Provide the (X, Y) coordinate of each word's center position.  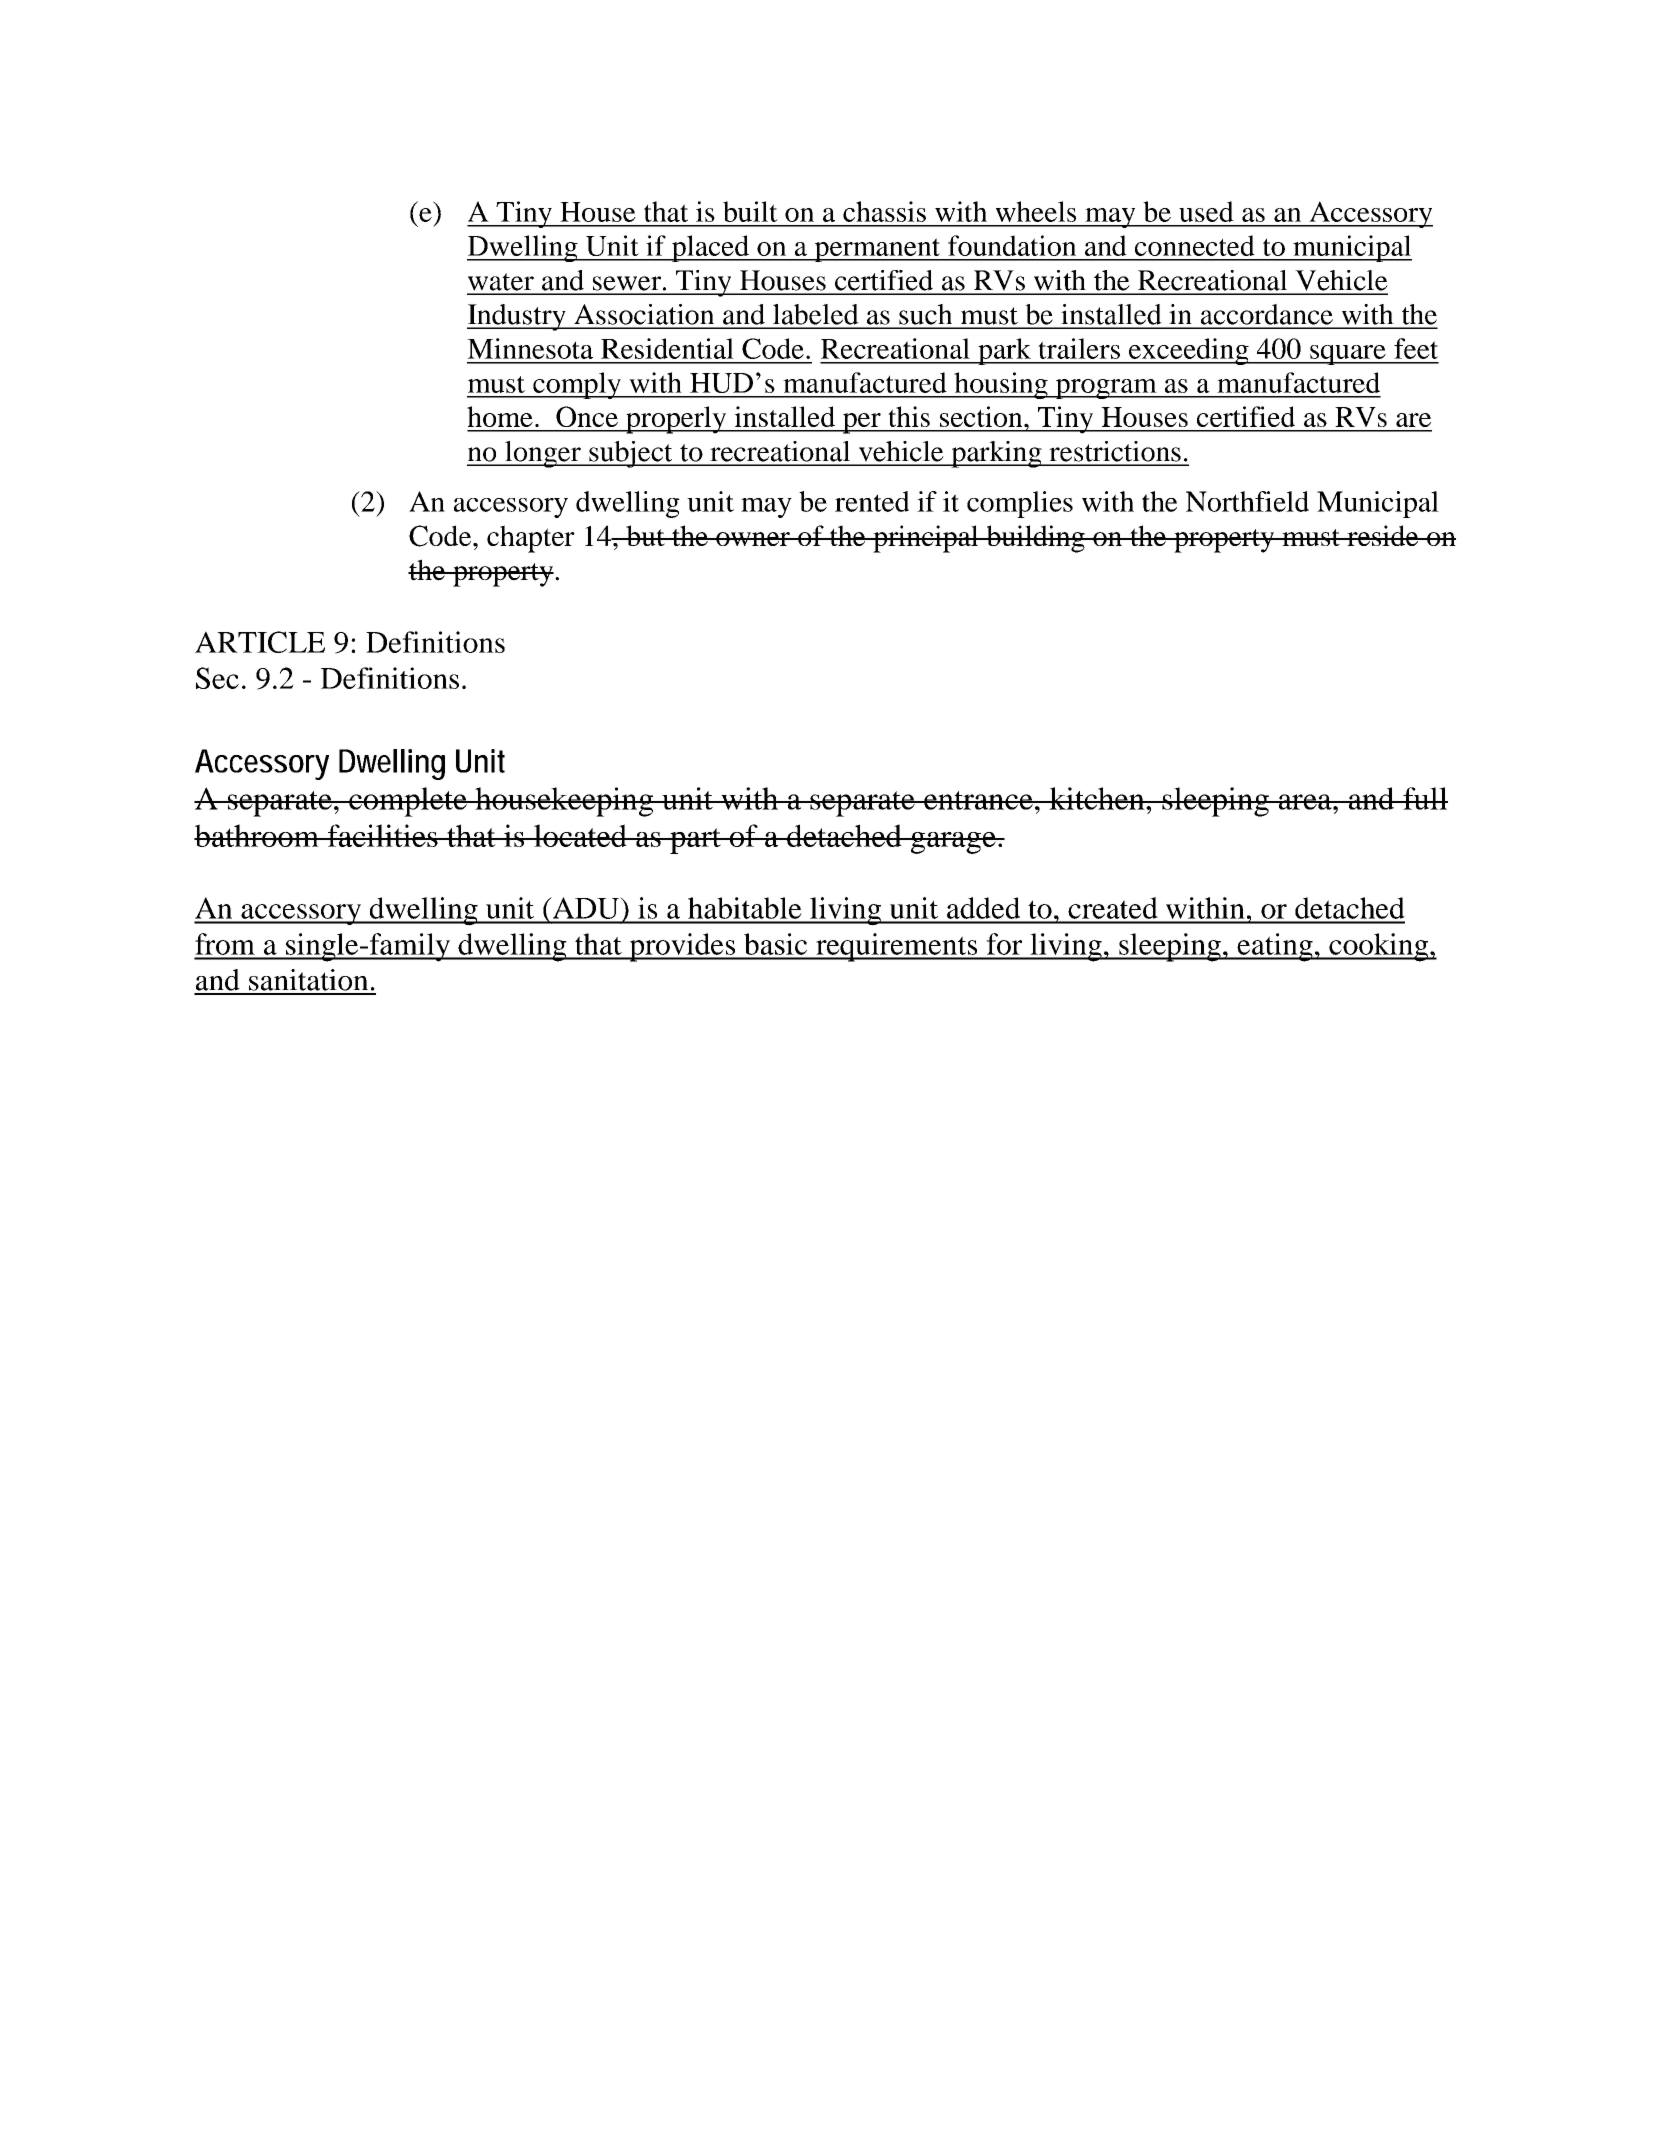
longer (543, 454)
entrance (978, 800)
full (1424, 798)
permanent (877, 250)
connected (1195, 245)
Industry (517, 317)
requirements (897, 947)
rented (872, 501)
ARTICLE (260, 642)
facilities (382, 835)
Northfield (1247, 501)
